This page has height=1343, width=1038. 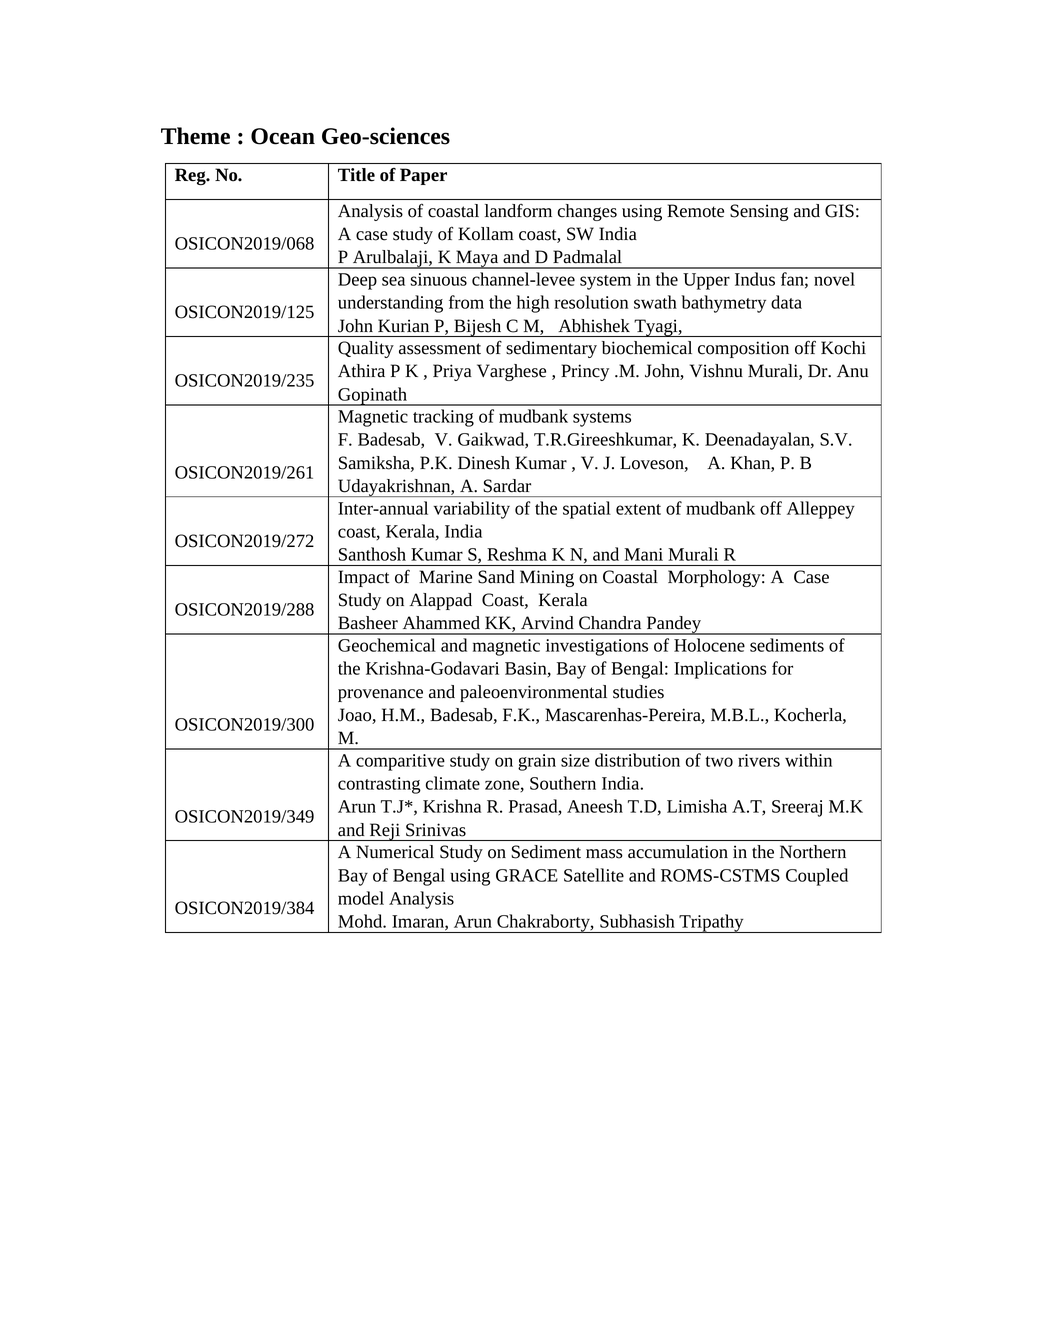 I want to click on model, so click(x=361, y=898).
